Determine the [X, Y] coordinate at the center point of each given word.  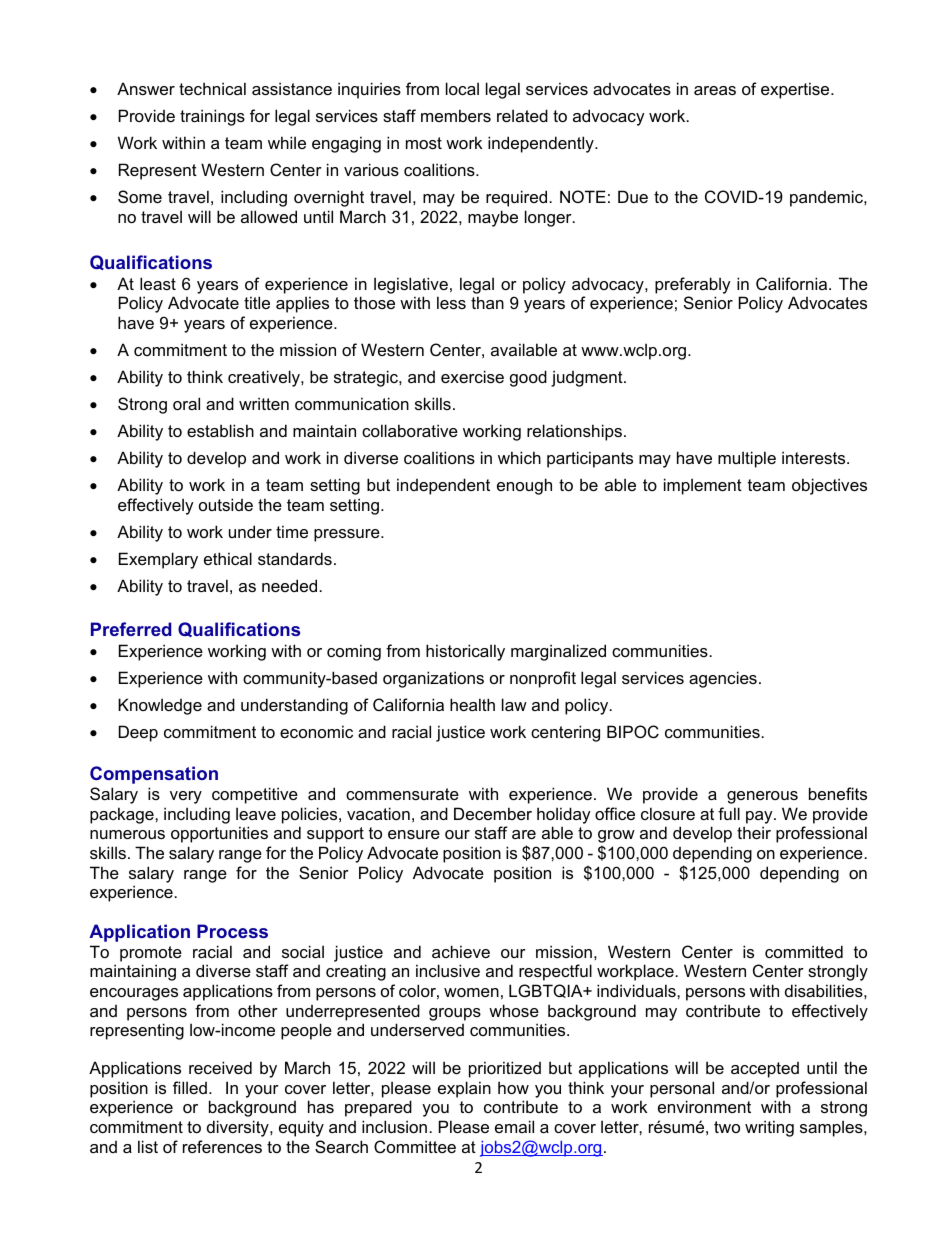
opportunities [219, 834]
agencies [723, 679]
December [493, 813]
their [754, 832]
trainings [212, 117]
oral [186, 403]
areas [715, 90]
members [456, 115]
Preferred [131, 629]
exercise [472, 376]
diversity [239, 1128]
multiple [747, 459]
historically [465, 652]
